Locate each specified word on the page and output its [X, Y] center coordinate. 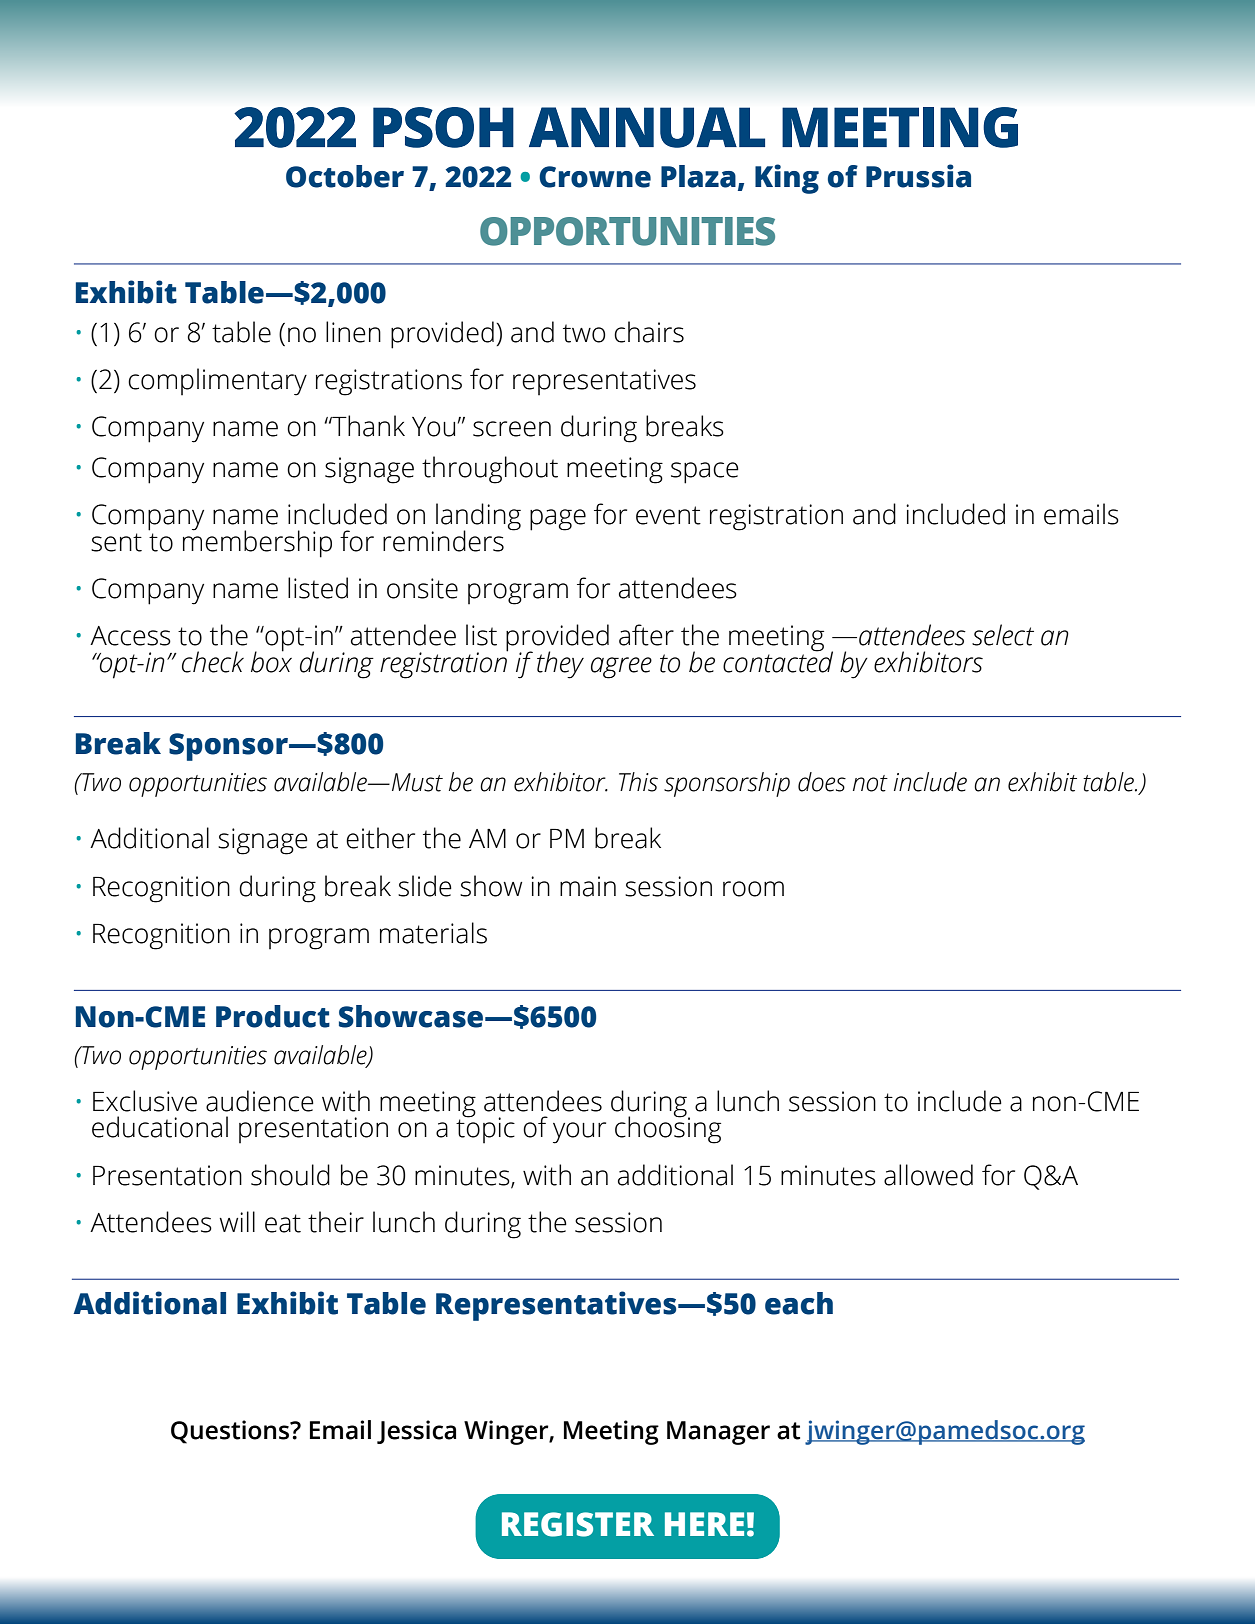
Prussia [918, 176]
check [213, 662]
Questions [231, 1432]
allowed [928, 1175]
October [345, 176]
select [1003, 635]
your [579, 1133]
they [560, 665]
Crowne [595, 177]
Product [273, 1016]
